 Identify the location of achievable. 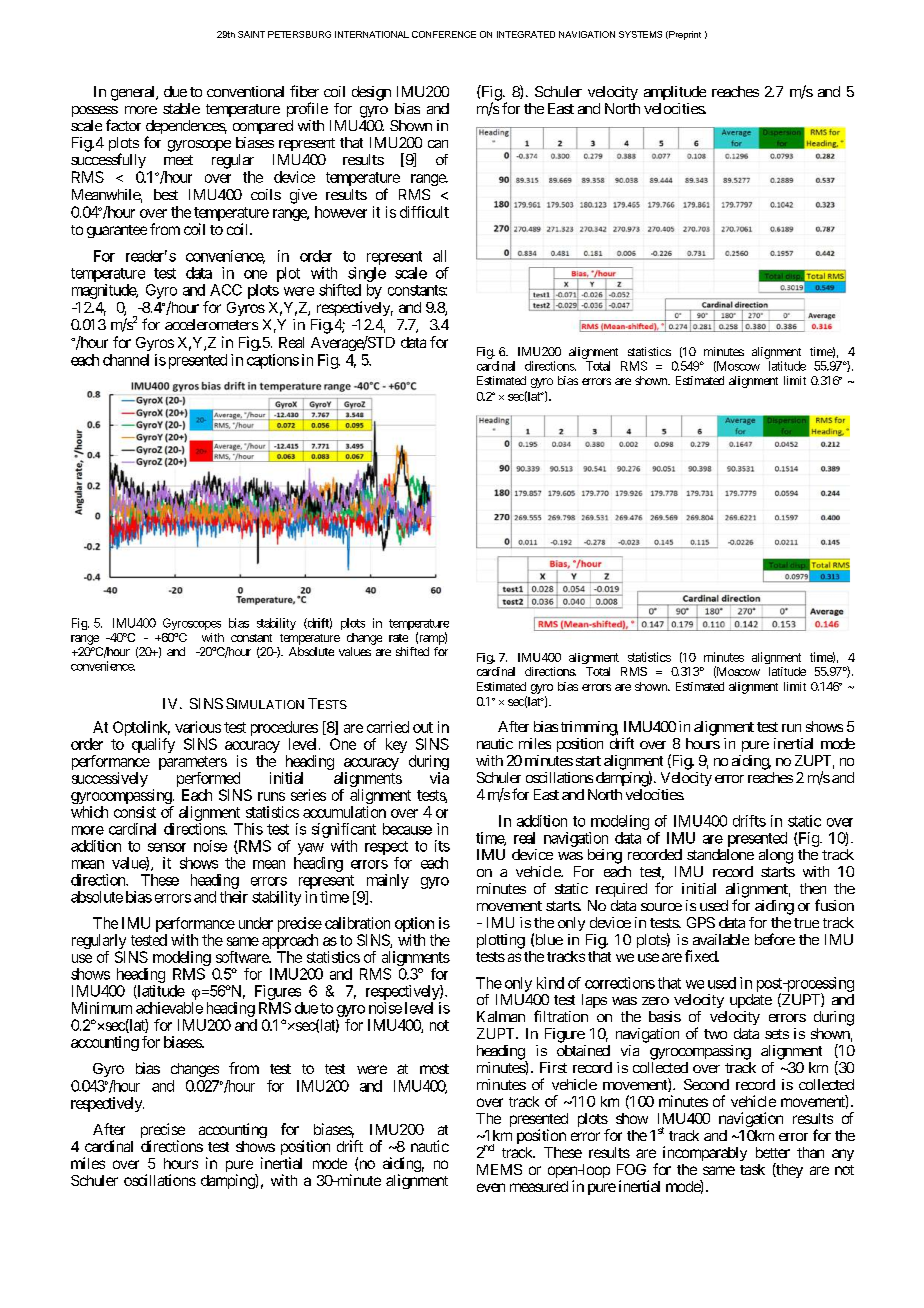
(169, 1008).
